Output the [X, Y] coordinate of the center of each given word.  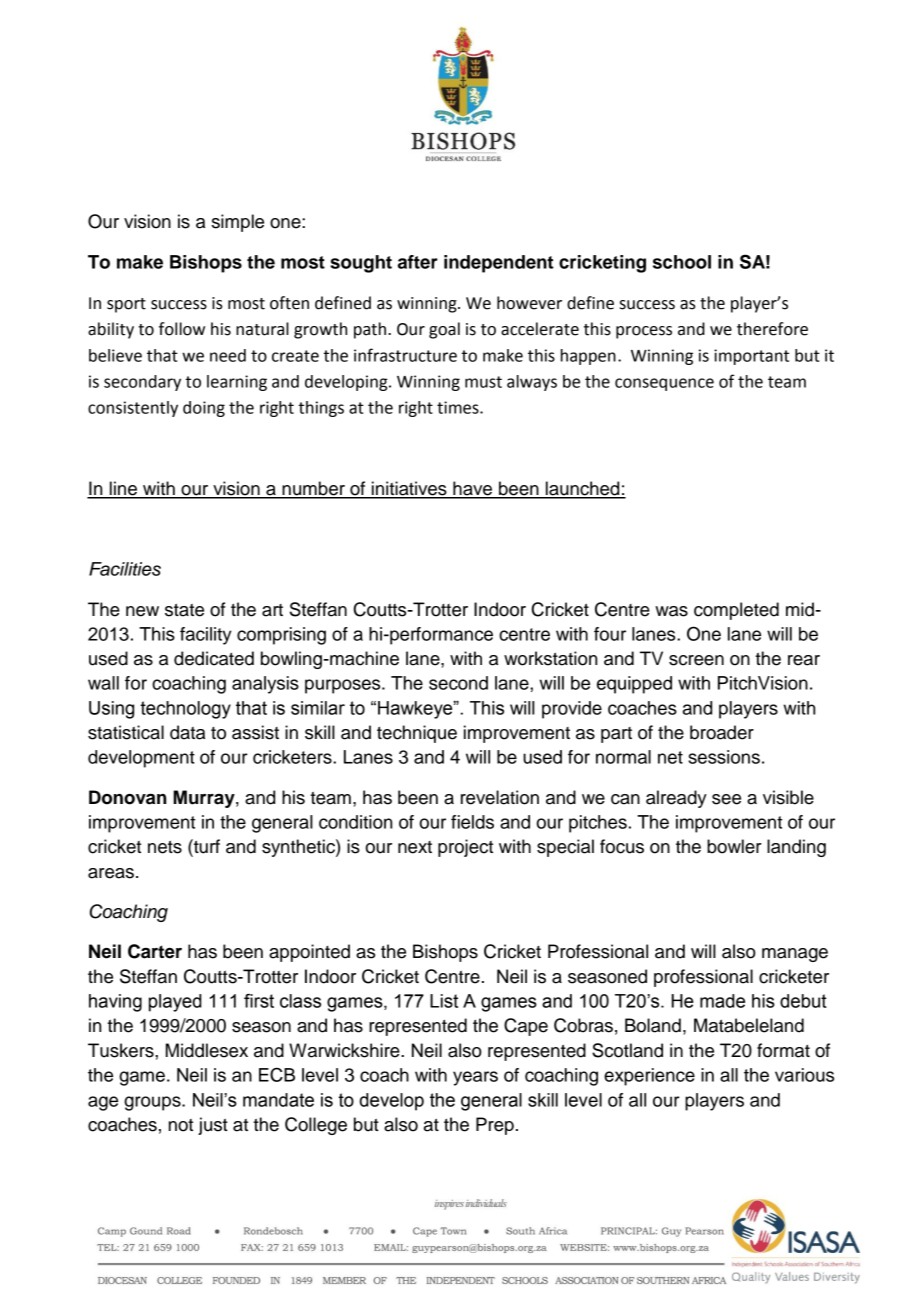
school [682, 262]
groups [153, 1103]
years [475, 1078]
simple [238, 223]
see [726, 799]
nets [165, 847]
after [418, 262]
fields [472, 822]
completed [736, 611]
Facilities [125, 569]
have [473, 489]
